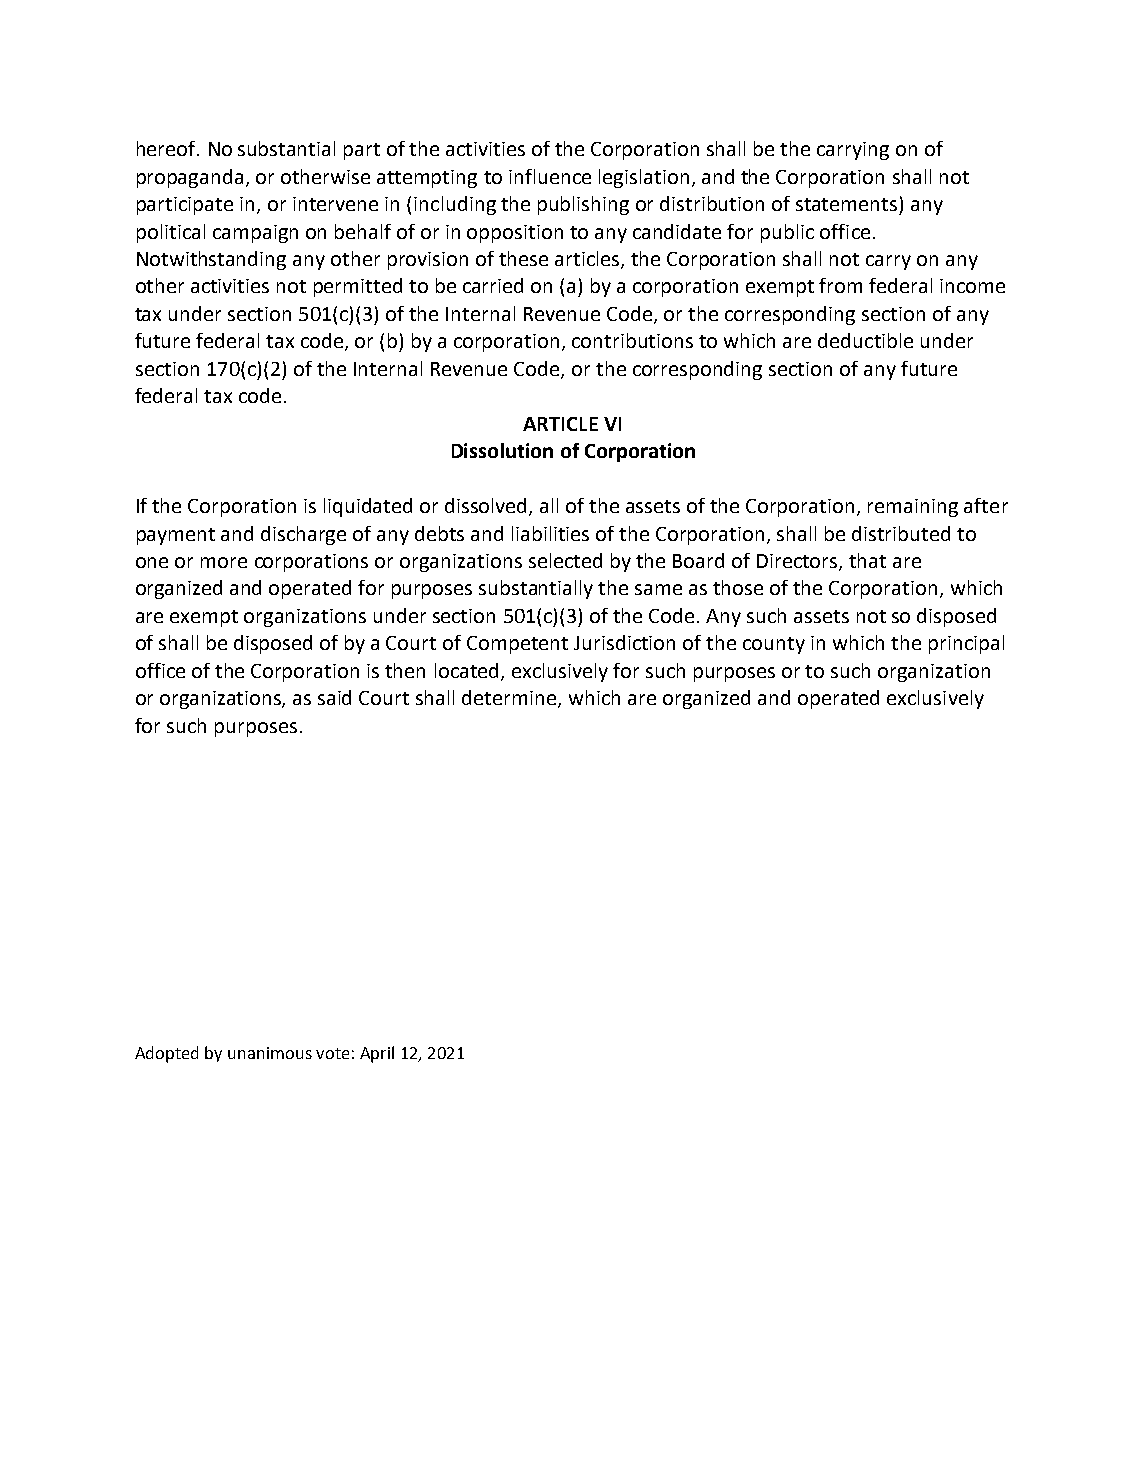 Image resolution: width=1146 pixels, height=1484 pixels. I want to click on determine, so click(510, 699).
